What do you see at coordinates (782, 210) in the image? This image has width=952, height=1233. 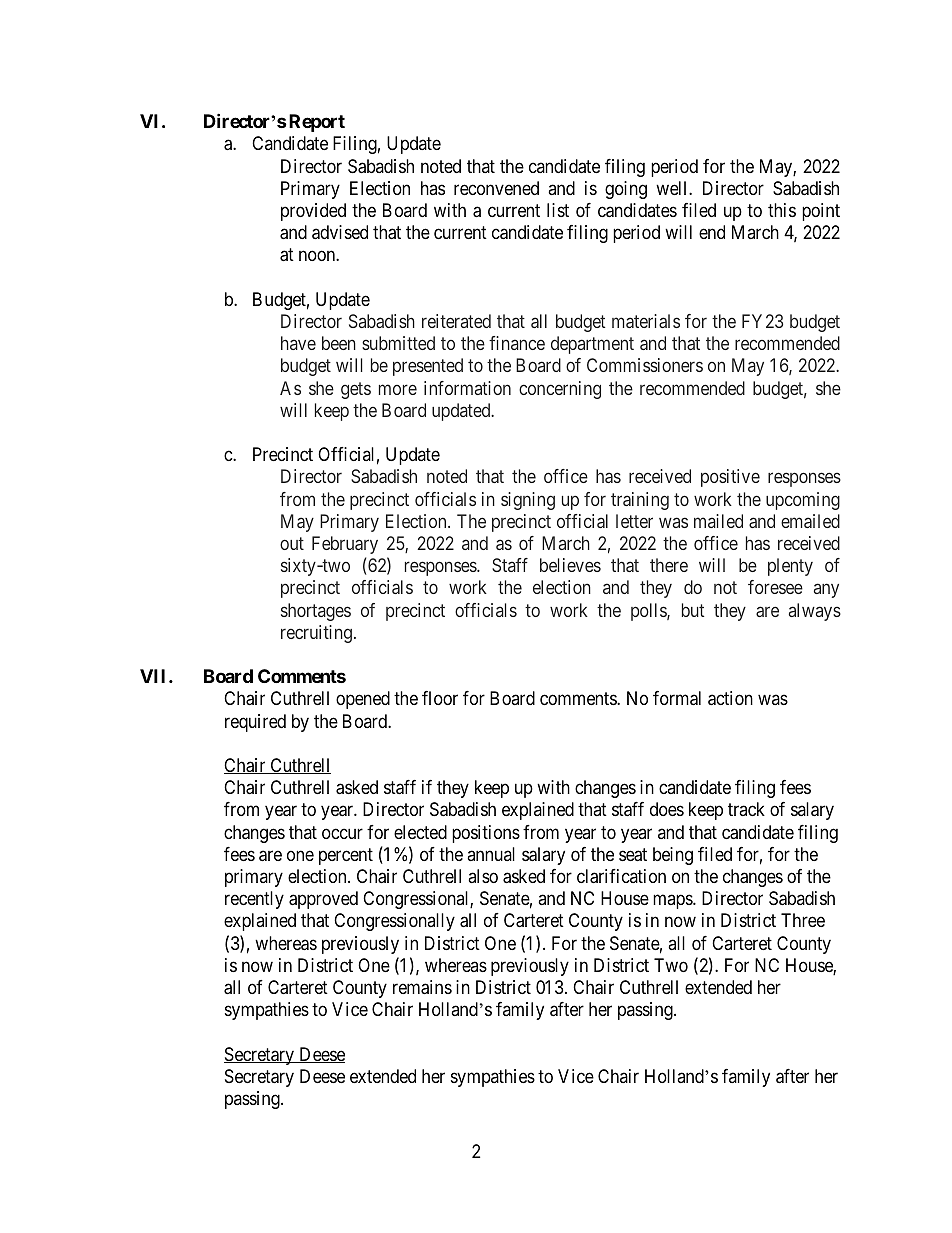 I see `this` at bounding box center [782, 210].
